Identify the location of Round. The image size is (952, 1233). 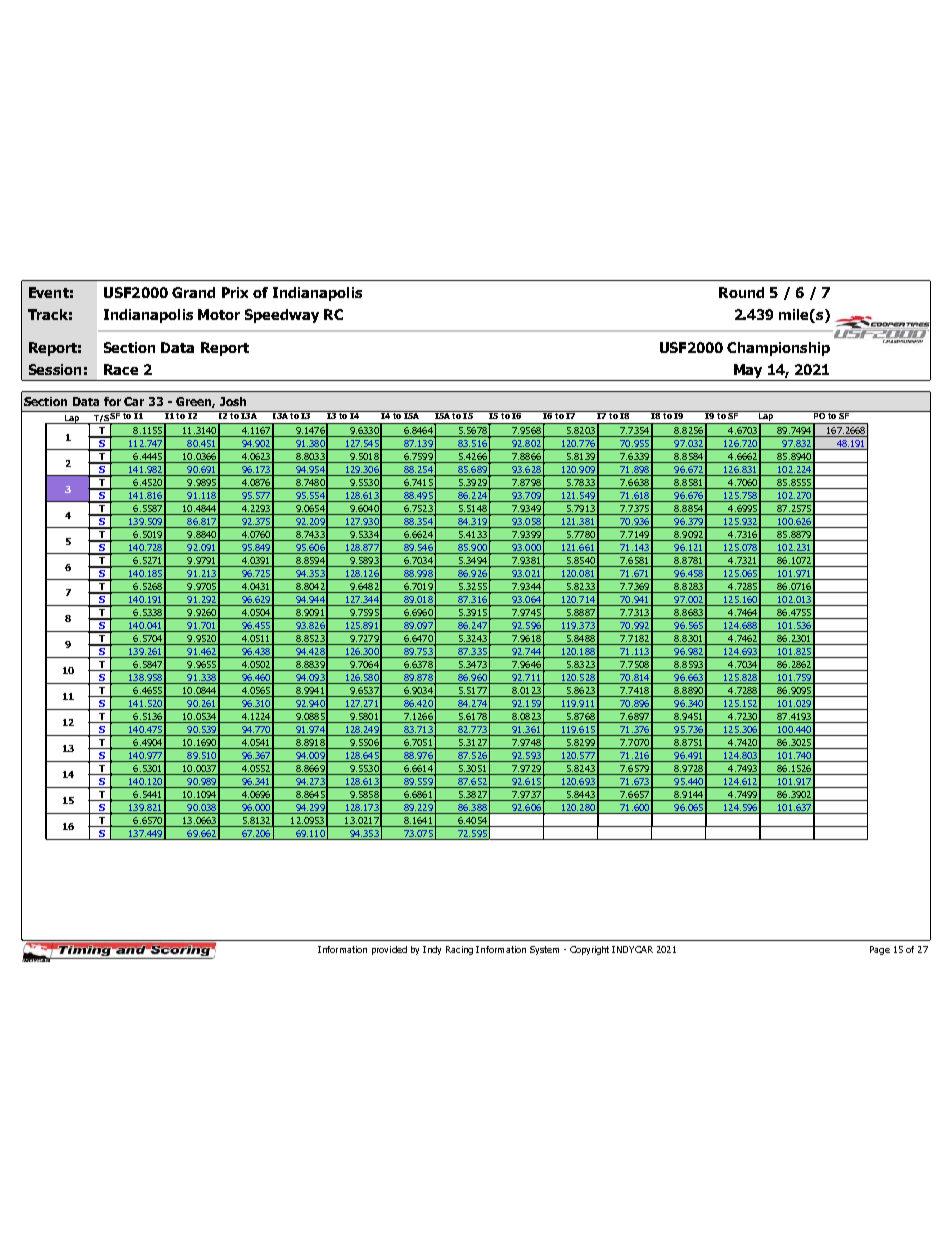
(741, 292).
